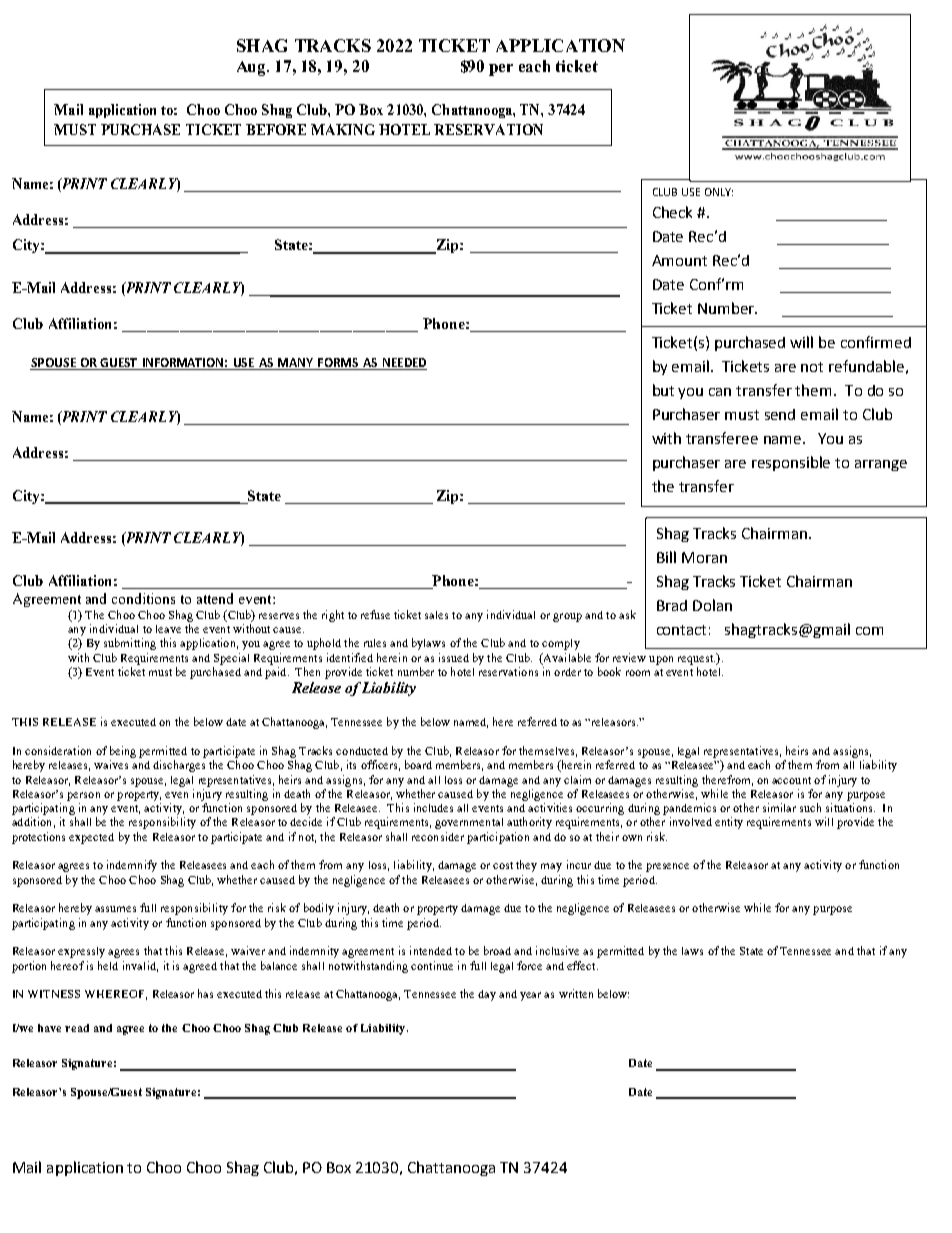  I want to click on invalid, so click(140, 966).
